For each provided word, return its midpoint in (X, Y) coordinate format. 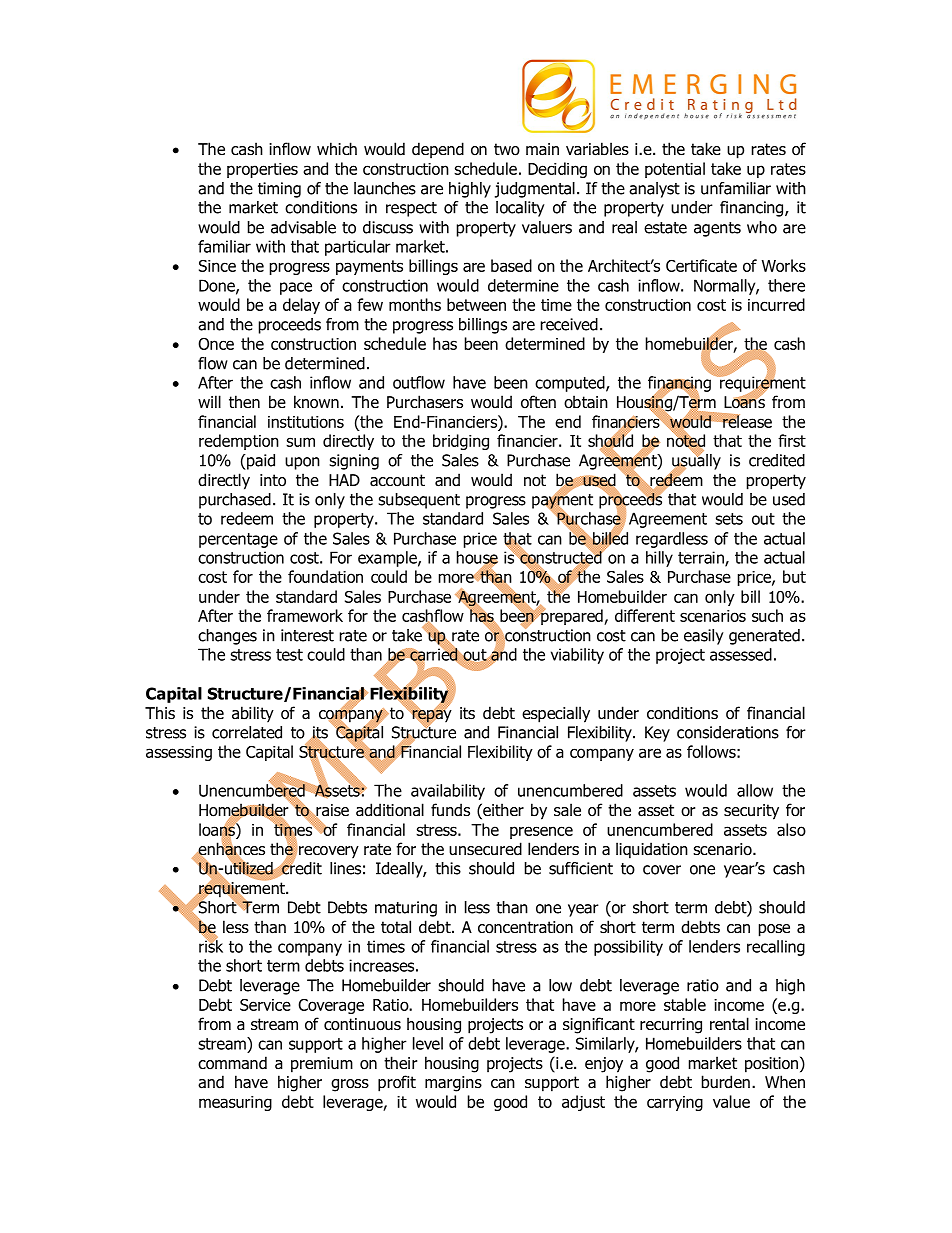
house (477, 558)
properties (262, 170)
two (507, 149)
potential (675, 170)
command (232, 1063)
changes (227, 637)
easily (704, 637)
